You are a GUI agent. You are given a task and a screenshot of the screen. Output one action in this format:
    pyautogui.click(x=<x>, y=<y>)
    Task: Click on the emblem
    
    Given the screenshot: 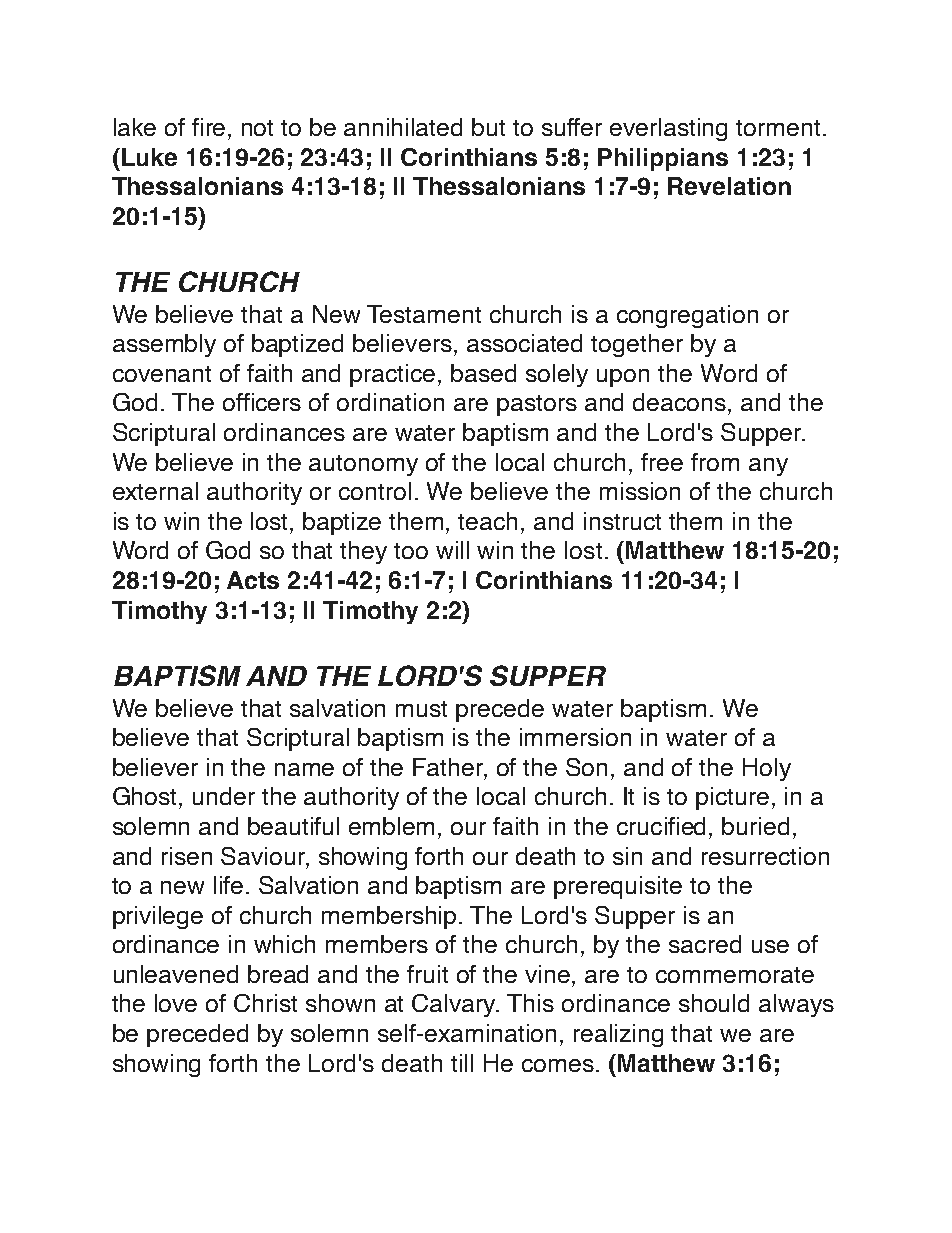 What is the action you would take?
    pyautogui.click(x=391, y=826)
